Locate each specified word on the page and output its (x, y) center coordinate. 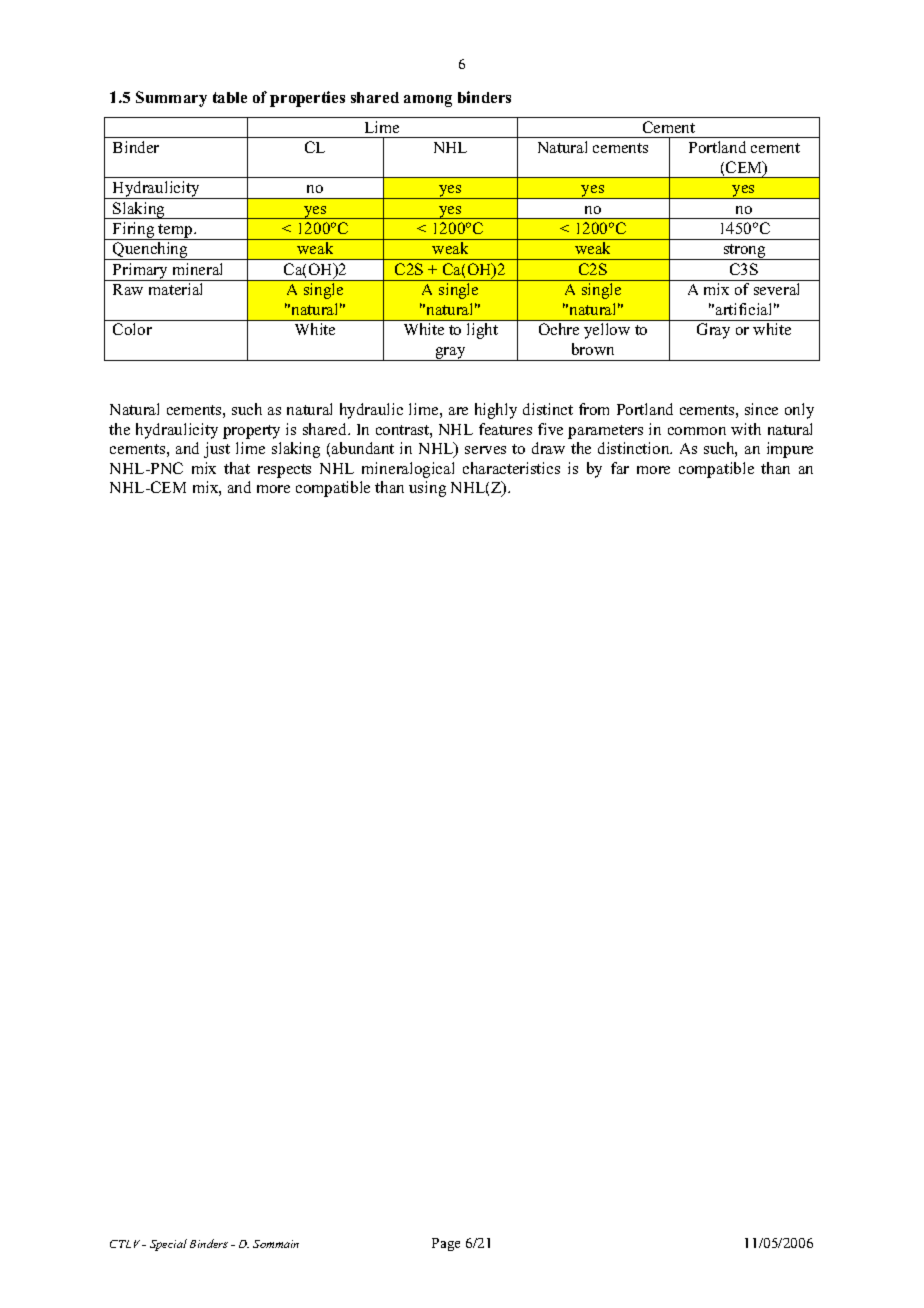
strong (744, 252)
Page (446, 1244)
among (428, 101)
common (697, 431)
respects (284, 471)
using (427, 489)
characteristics (511, 468)
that (237, 468)
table (230, 97)
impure (790, 450)
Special (168, 1245)
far (620, 468)
